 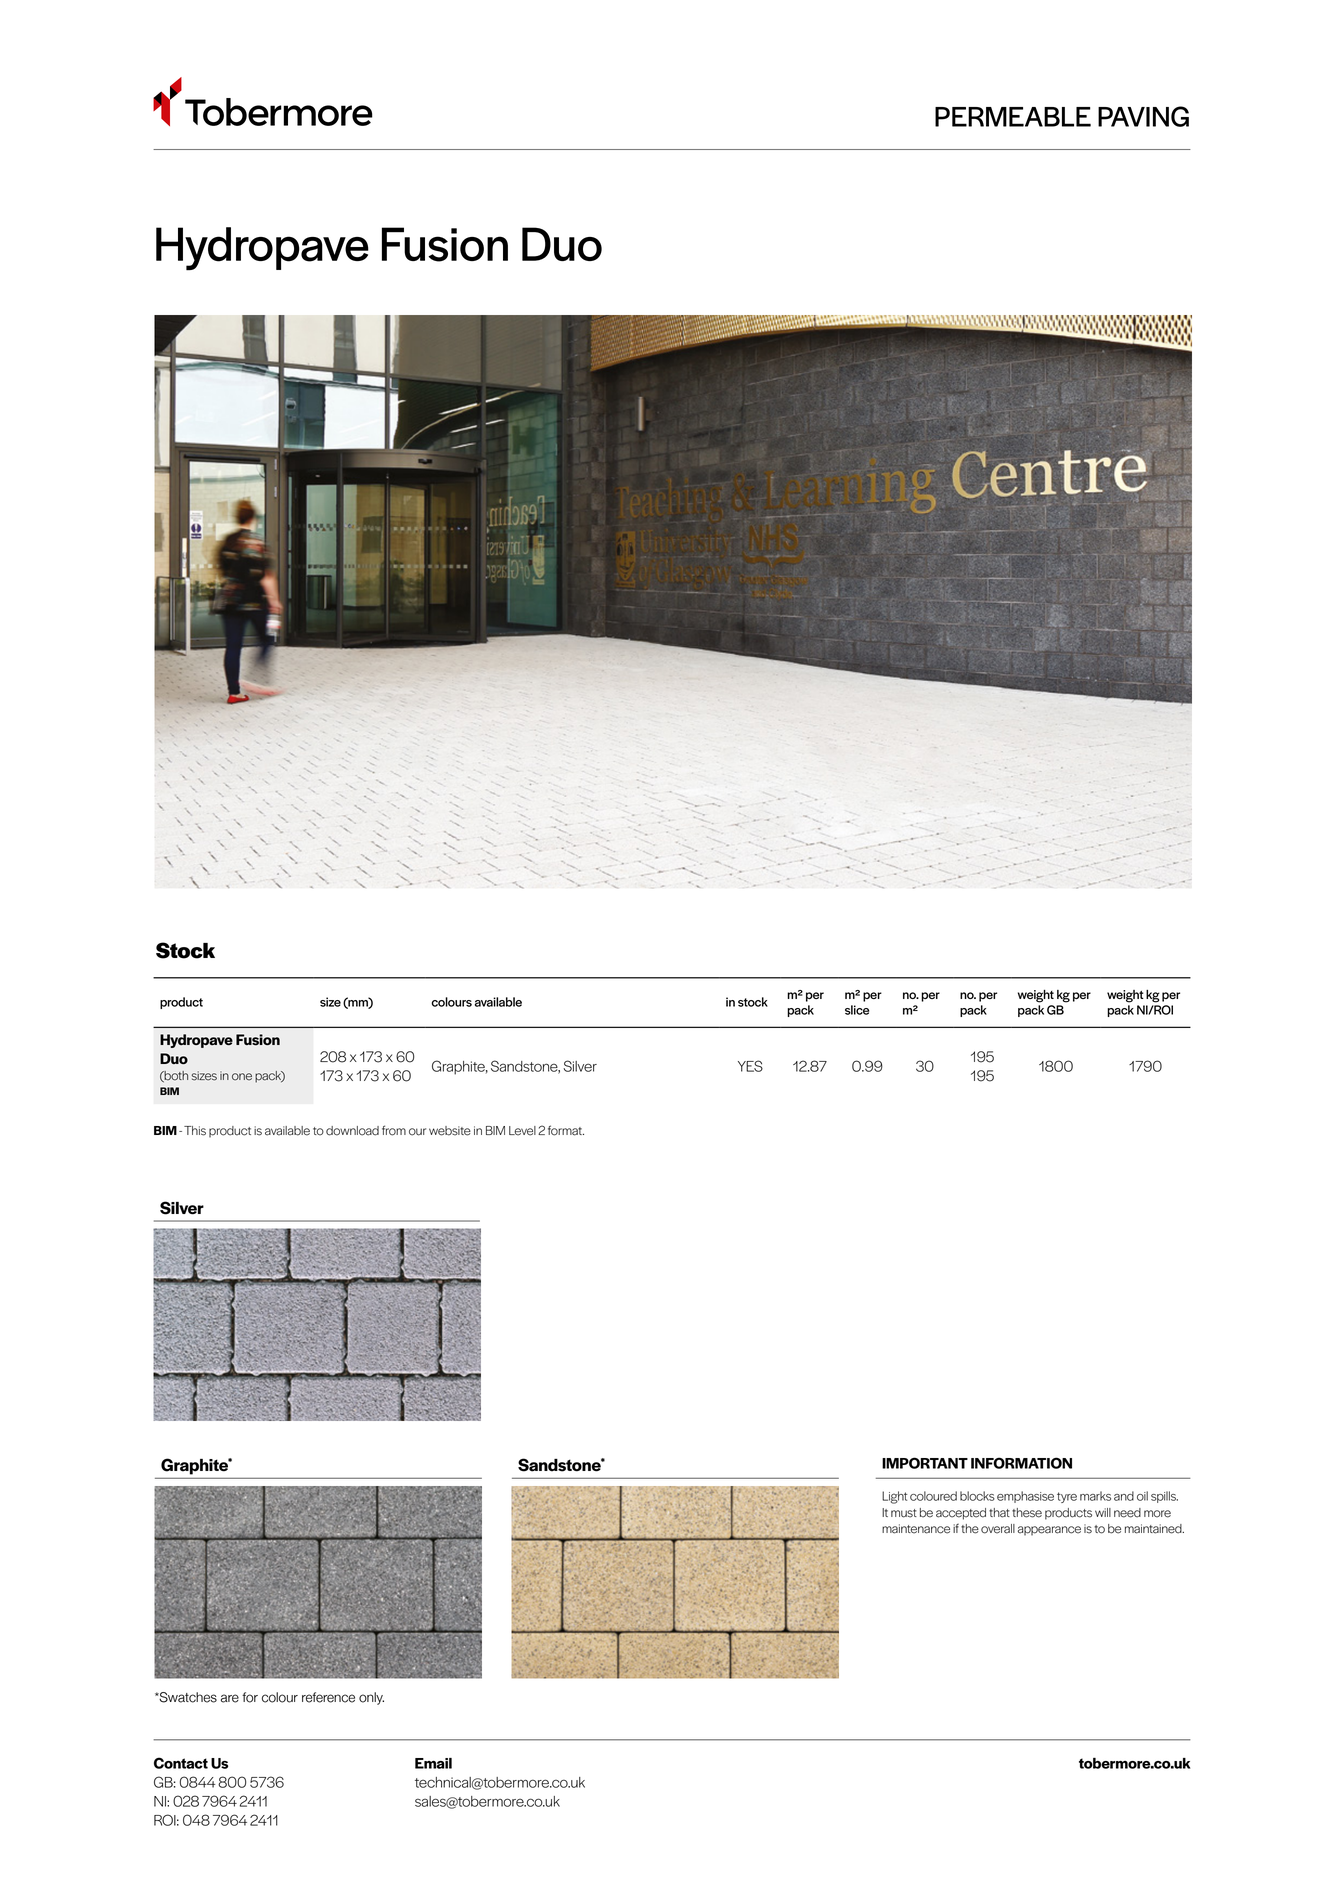 I want to click on Level, so click(x=522, y=1131).
